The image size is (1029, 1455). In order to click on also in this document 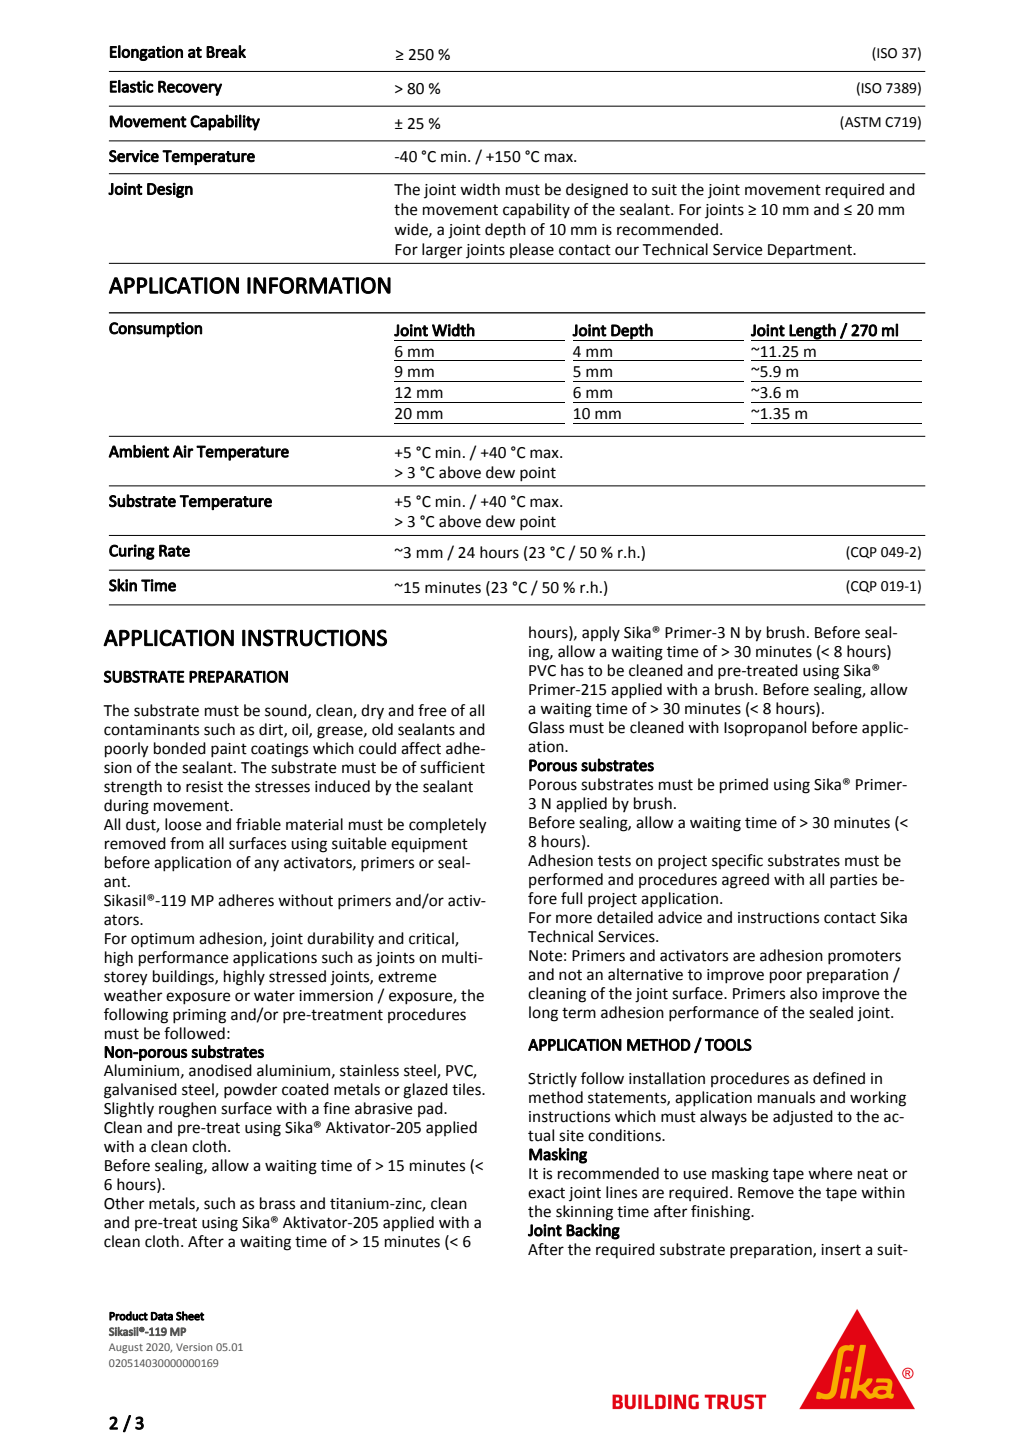, I will do `click(803, 993)`.
